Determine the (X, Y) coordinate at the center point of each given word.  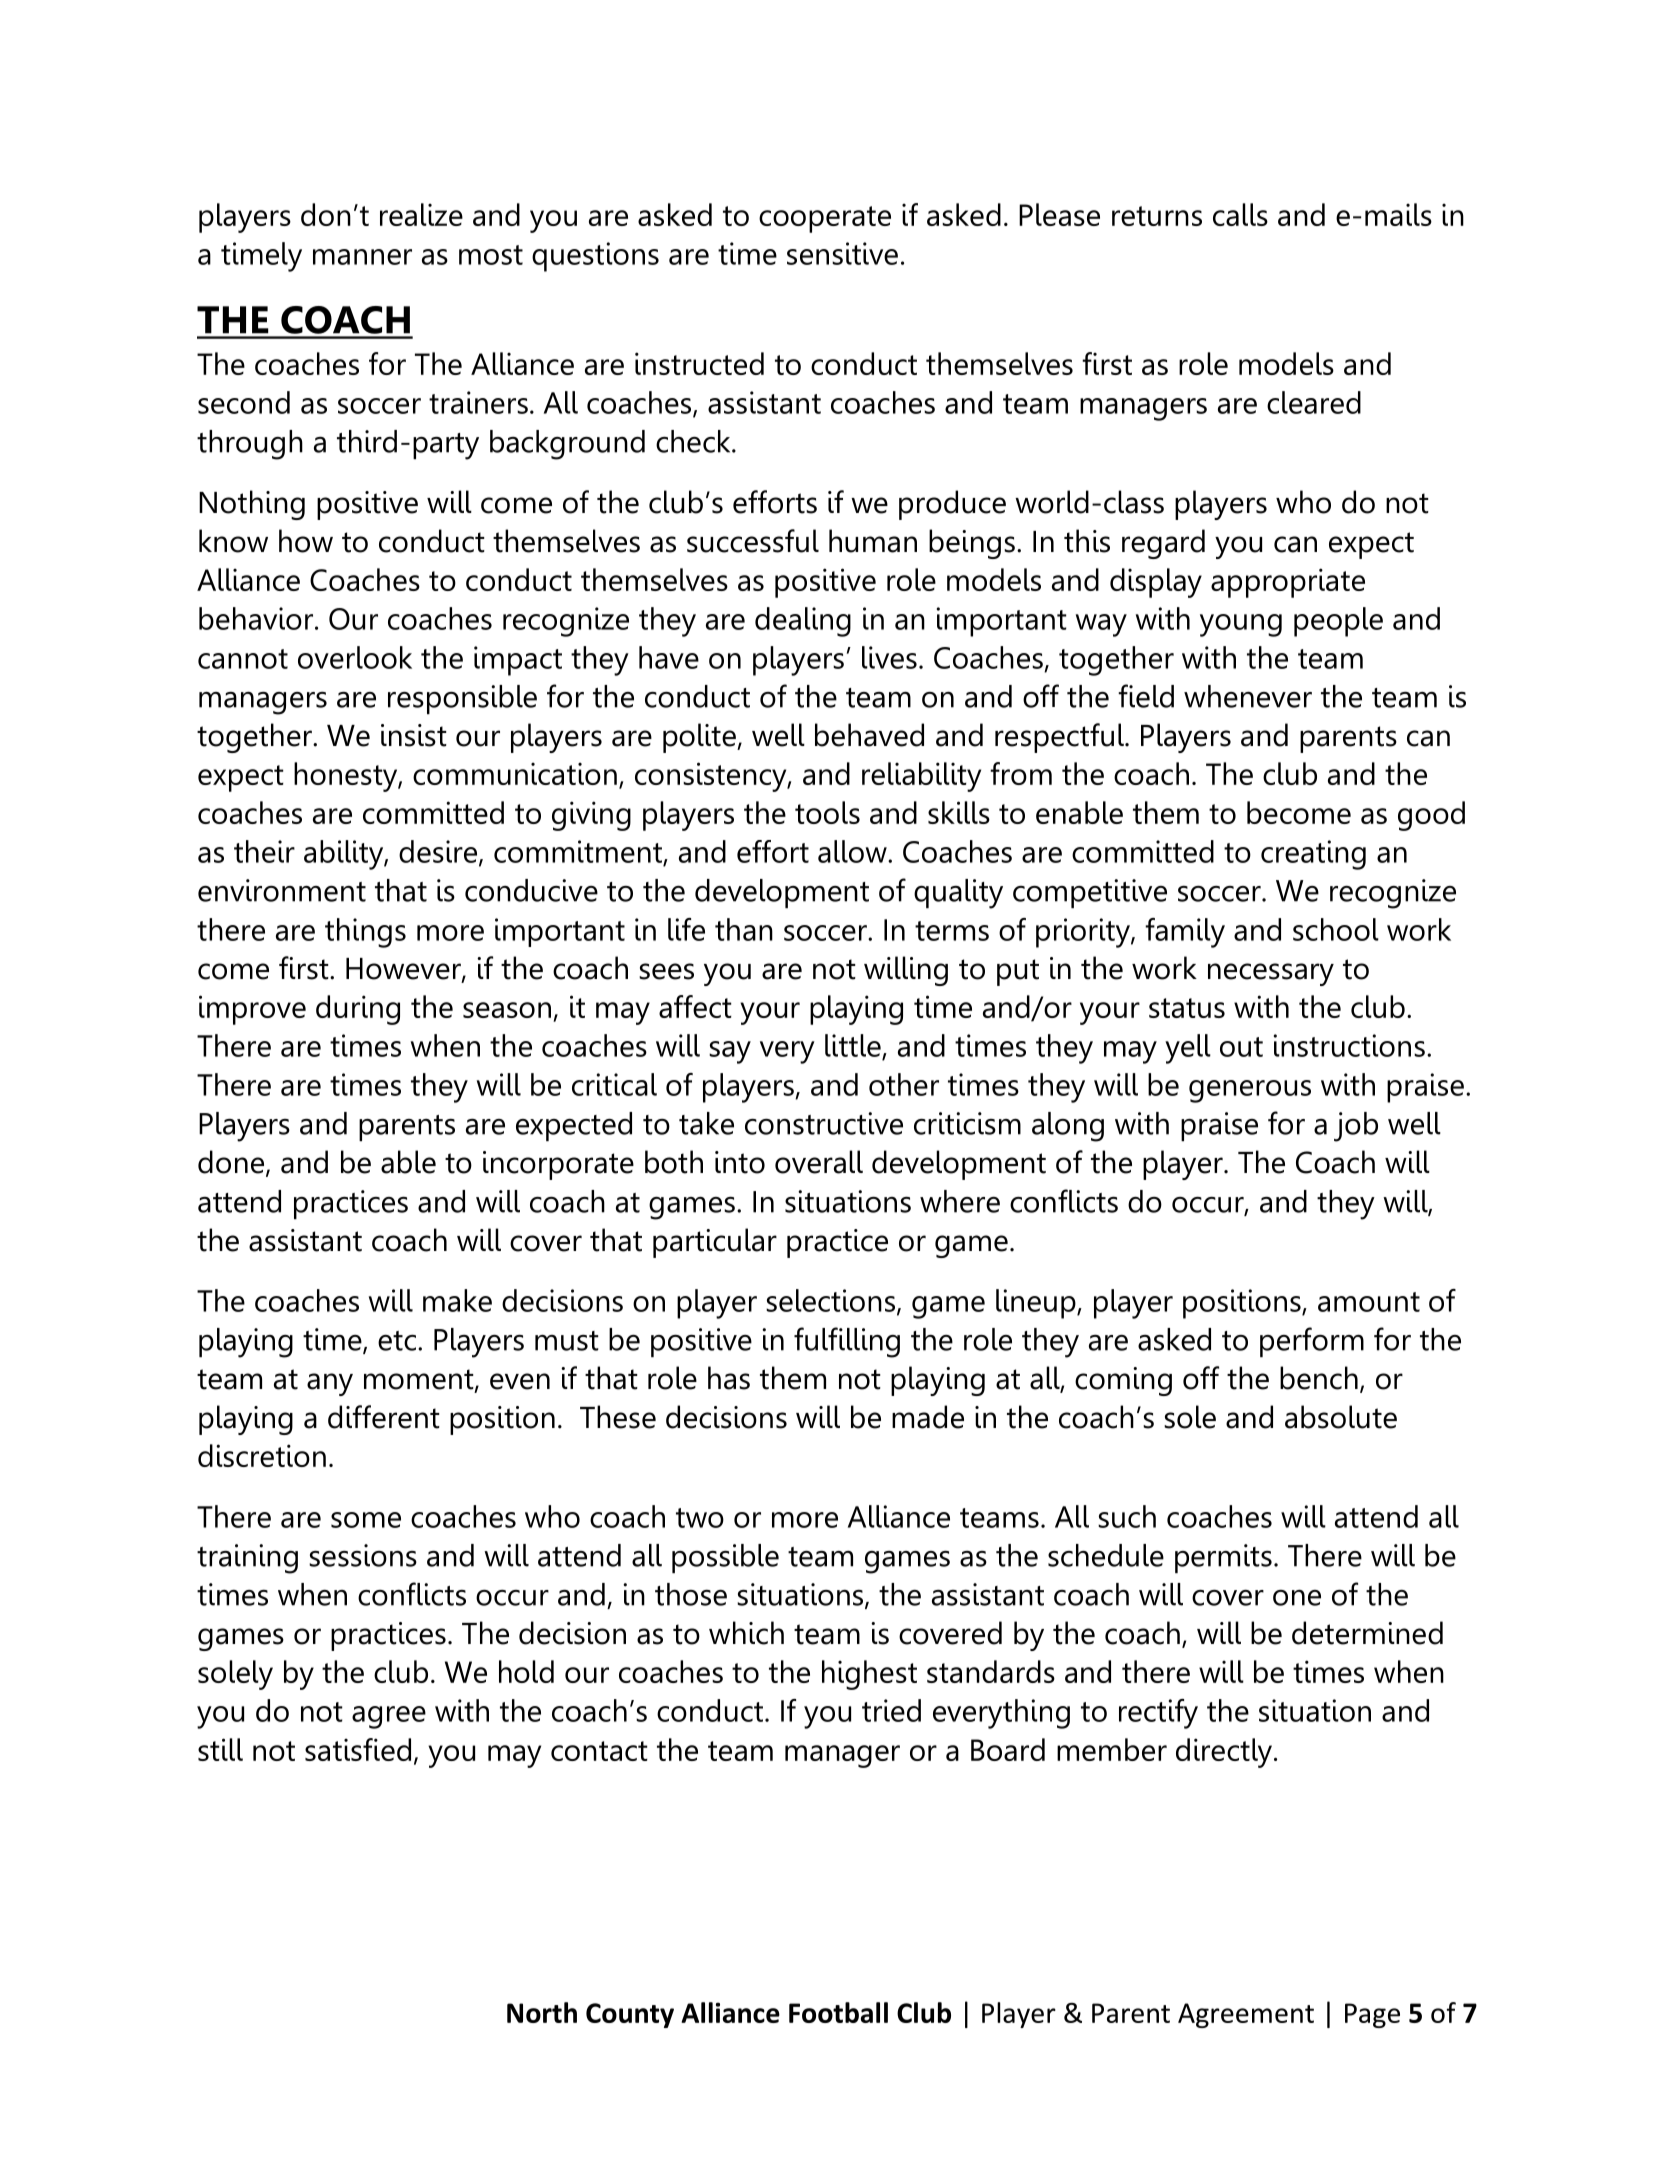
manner (362, 257)
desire (439, 852)
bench (1319, 1378)
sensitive (842, 253)
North (542, 2012)
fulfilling (847, 1342)
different (384, 1417)
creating (1313, 855)
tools (827, 812)
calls (1240, 214)
